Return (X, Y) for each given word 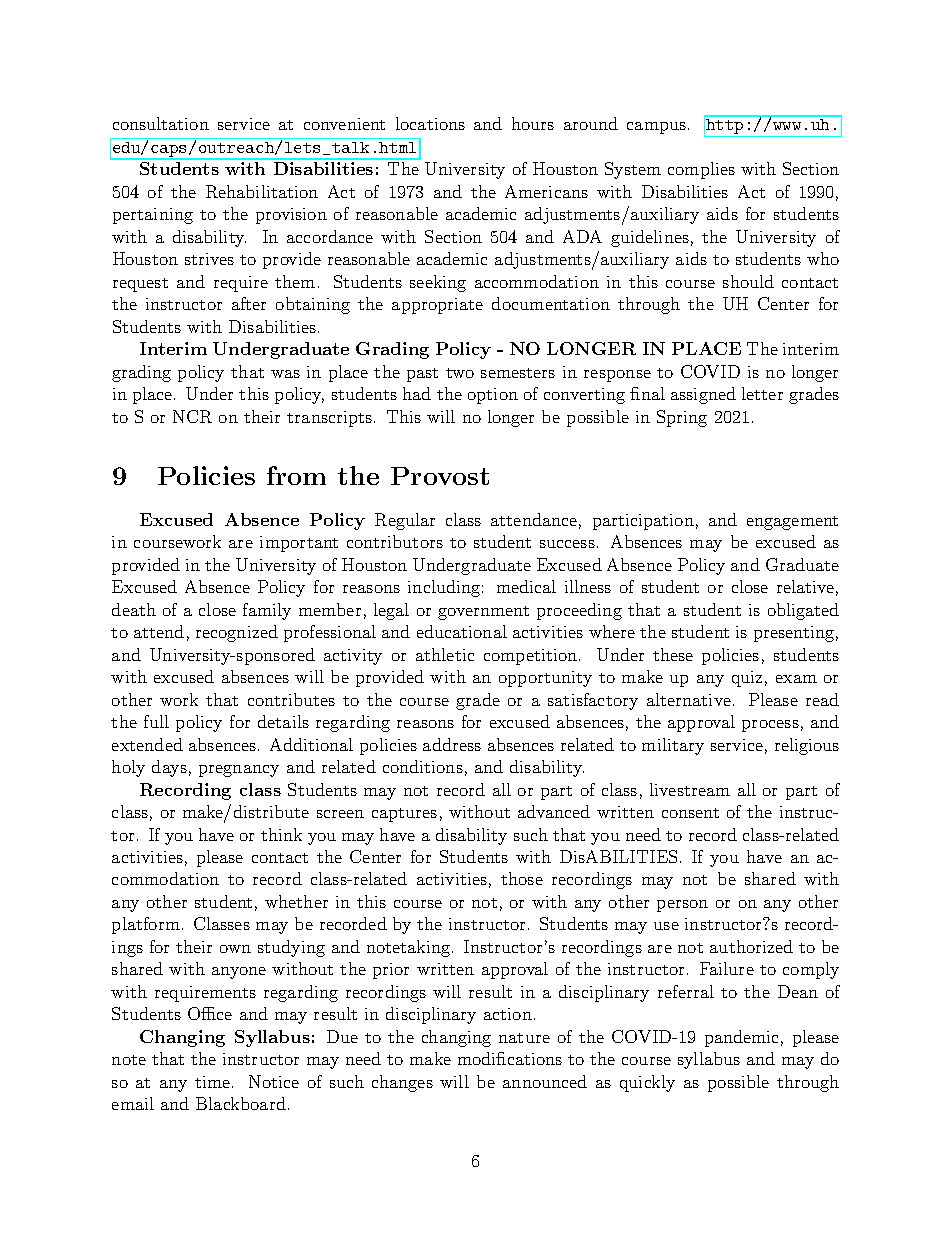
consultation (161, 123)
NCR (192, 416)
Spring (682, 418)
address (452, 744)
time (214, 1082)
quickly (647, 1083)
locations (430, 123)
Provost (440, 476)
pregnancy (239, 771)
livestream (690, 789)
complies (701, 170)
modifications (510, 1058)
